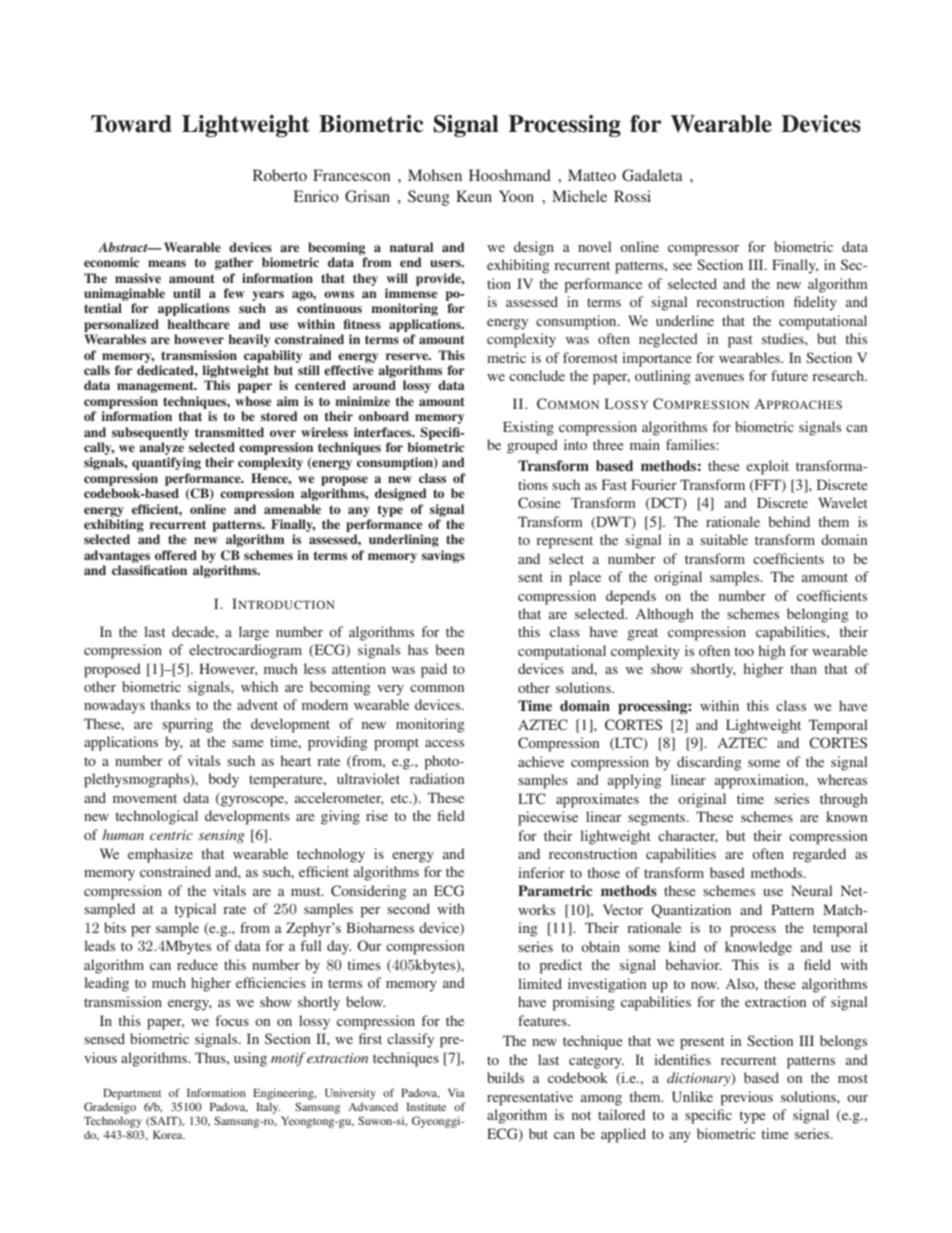 The height and width of the screenshot is (1233, 952). I want to click on management, so click(156, 387).
